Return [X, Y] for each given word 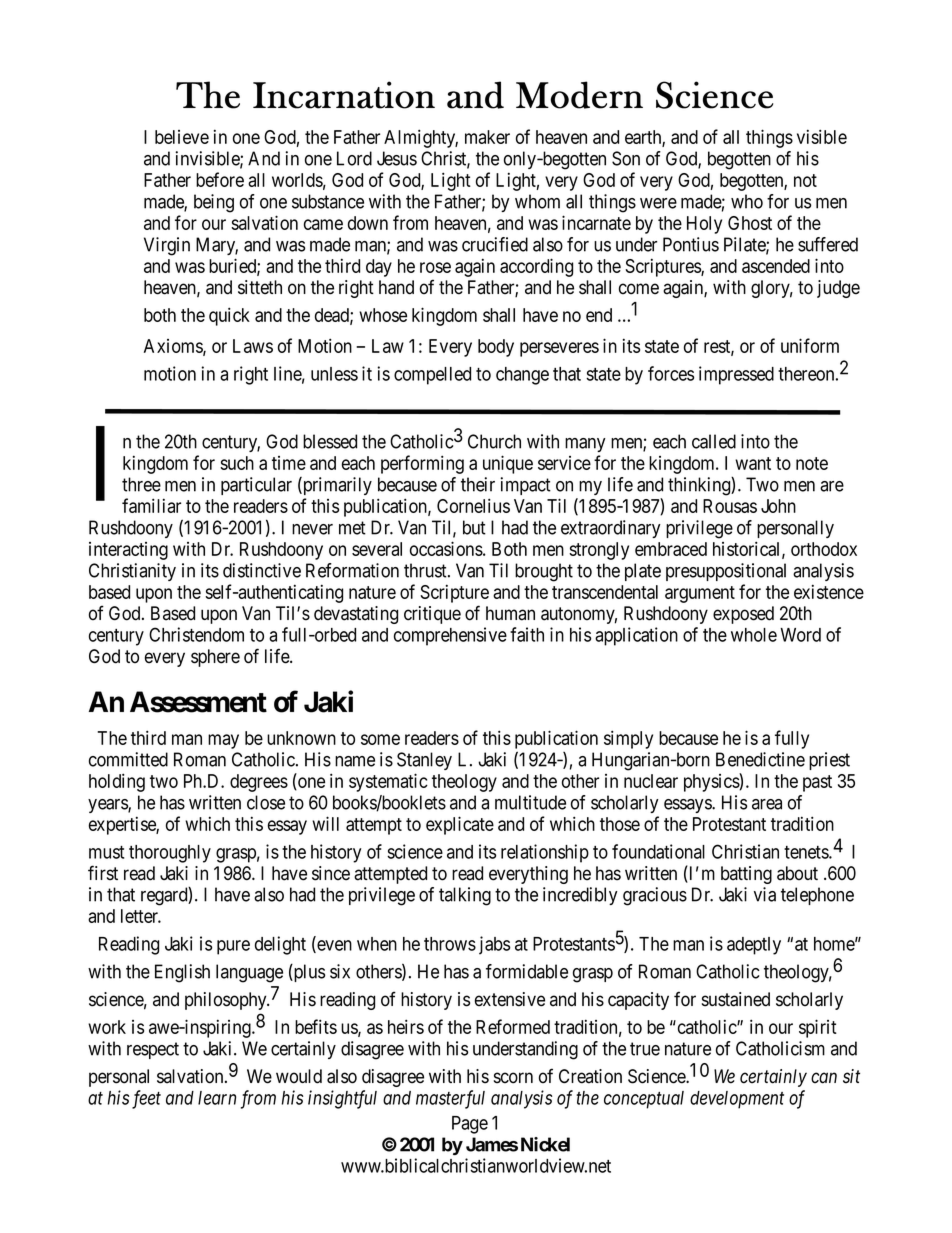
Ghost [750, 223]
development [737, 1100]
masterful [450, 1099]
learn [217, 1098]
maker [487, 137]
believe [182, 137]
